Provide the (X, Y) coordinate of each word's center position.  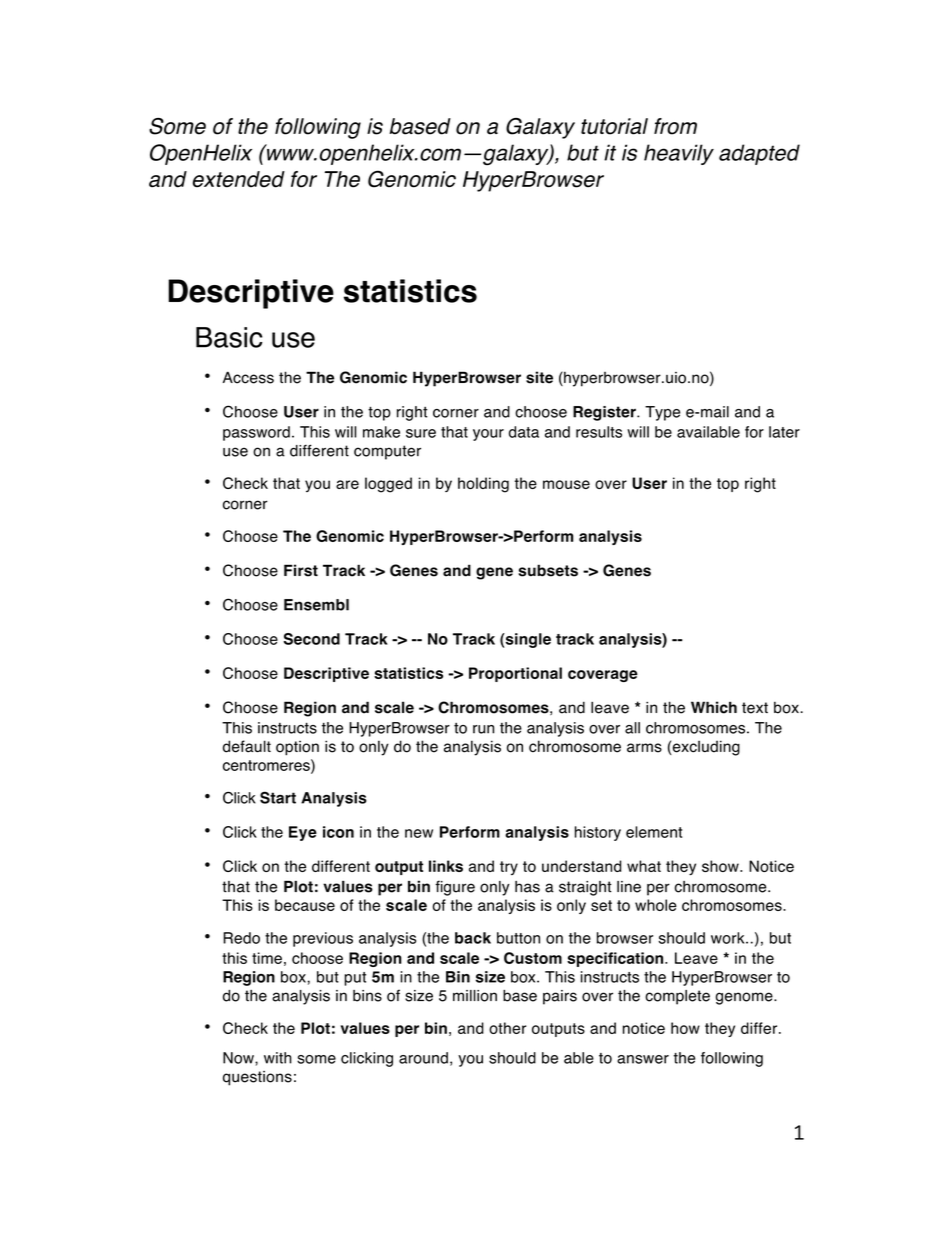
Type (662, 413)
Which (714, 707)
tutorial (614, 126)
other (507, 1028)
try (509, 868)
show (721, 866)
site (539, 377)
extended (239, 179)
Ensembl (316, 605)
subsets (548, 570)
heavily (679, 154)
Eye (303, 833)
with (278, 1058)
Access (248, 377)
